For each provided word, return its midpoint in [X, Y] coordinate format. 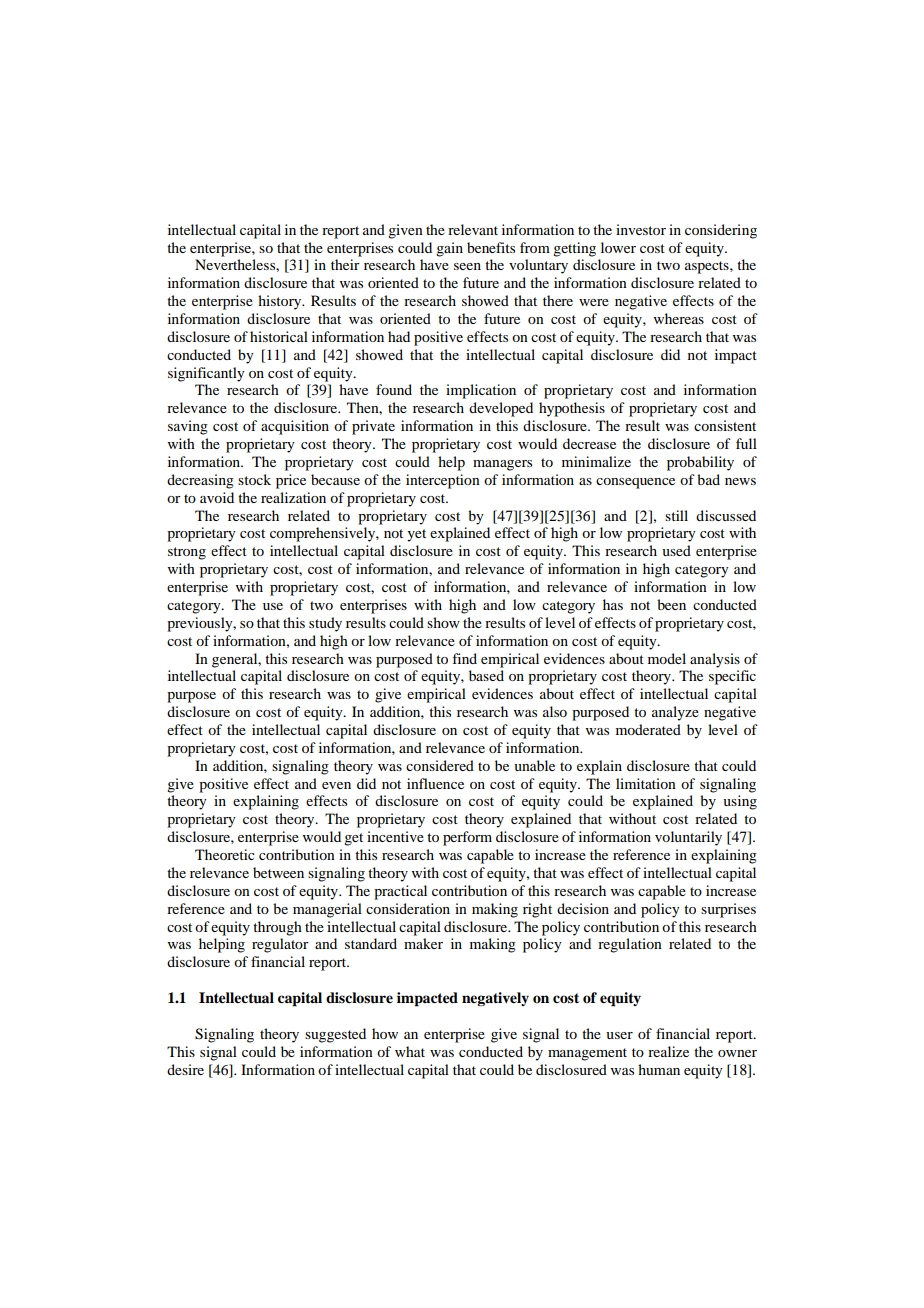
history [281, 302]
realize [668, 1051]
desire [185, 1069]
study [325, 624]
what [410, 1051]
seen [467, 266]
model [667, 658]
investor [641, 229]
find [464, 658]
